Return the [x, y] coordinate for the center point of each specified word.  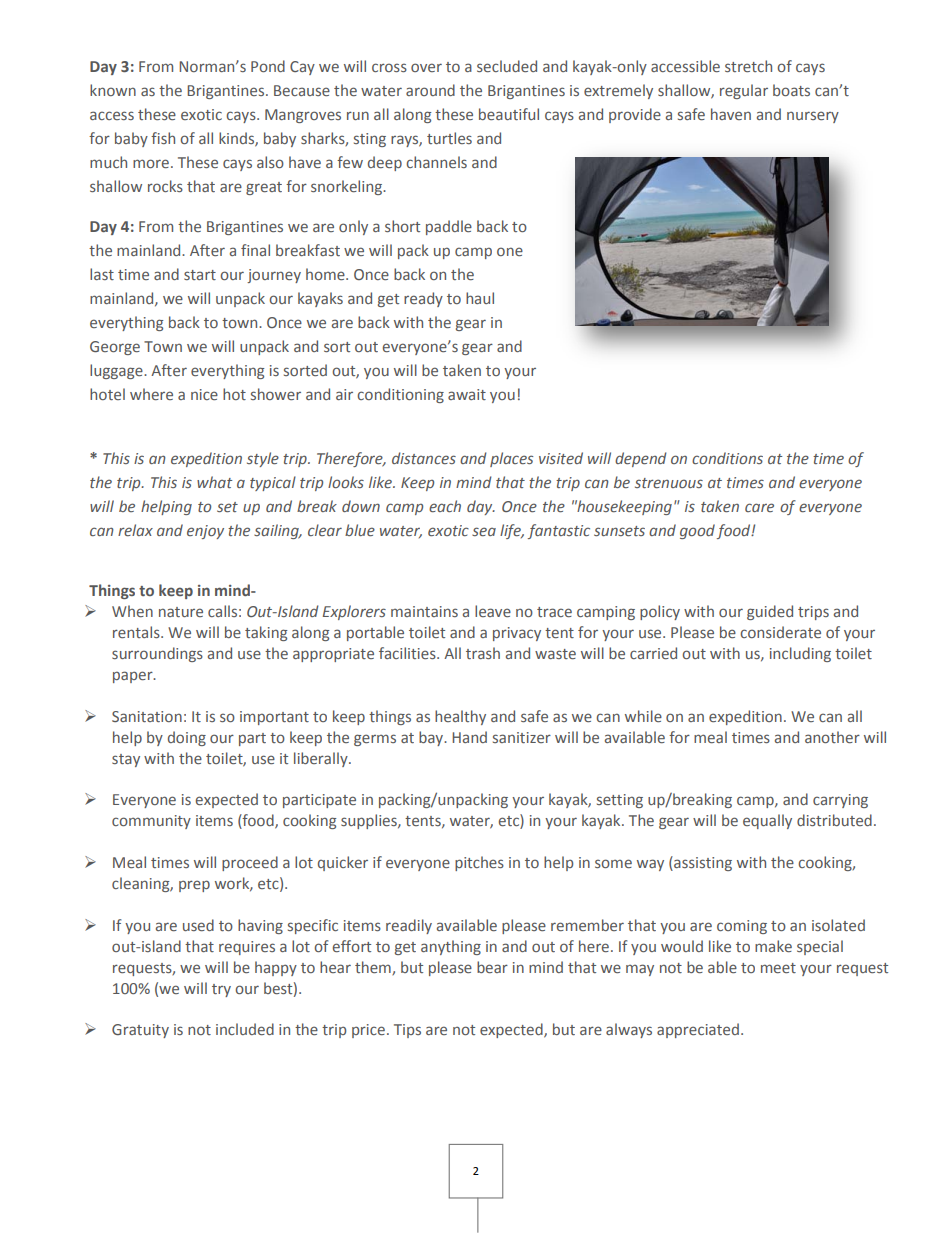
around [430, 90]
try [221, 990]
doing [187, 738]
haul [480, 298]
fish [163, 138]
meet [778, 968]
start [200, 275]
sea [484, 531]
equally [767, 821]
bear [492, 967]
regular [744, 91]
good [697, 531]
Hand [469, 737]
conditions [727, 458]
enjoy [205, 532]
